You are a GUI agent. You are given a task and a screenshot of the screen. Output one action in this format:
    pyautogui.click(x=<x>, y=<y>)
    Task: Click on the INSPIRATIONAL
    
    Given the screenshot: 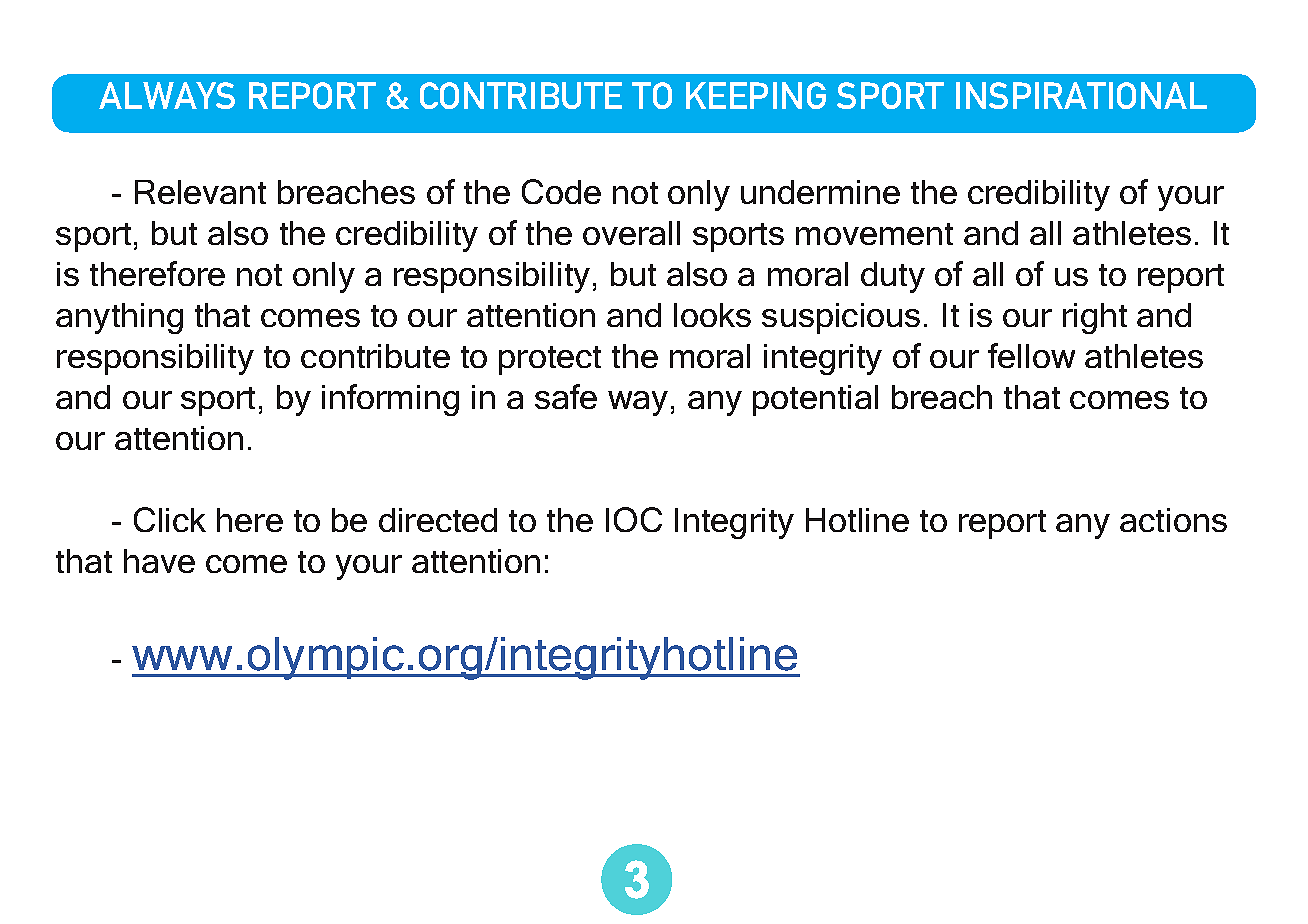 What is the action you would take?
    pyautogui.click(x=1081, y=95)
